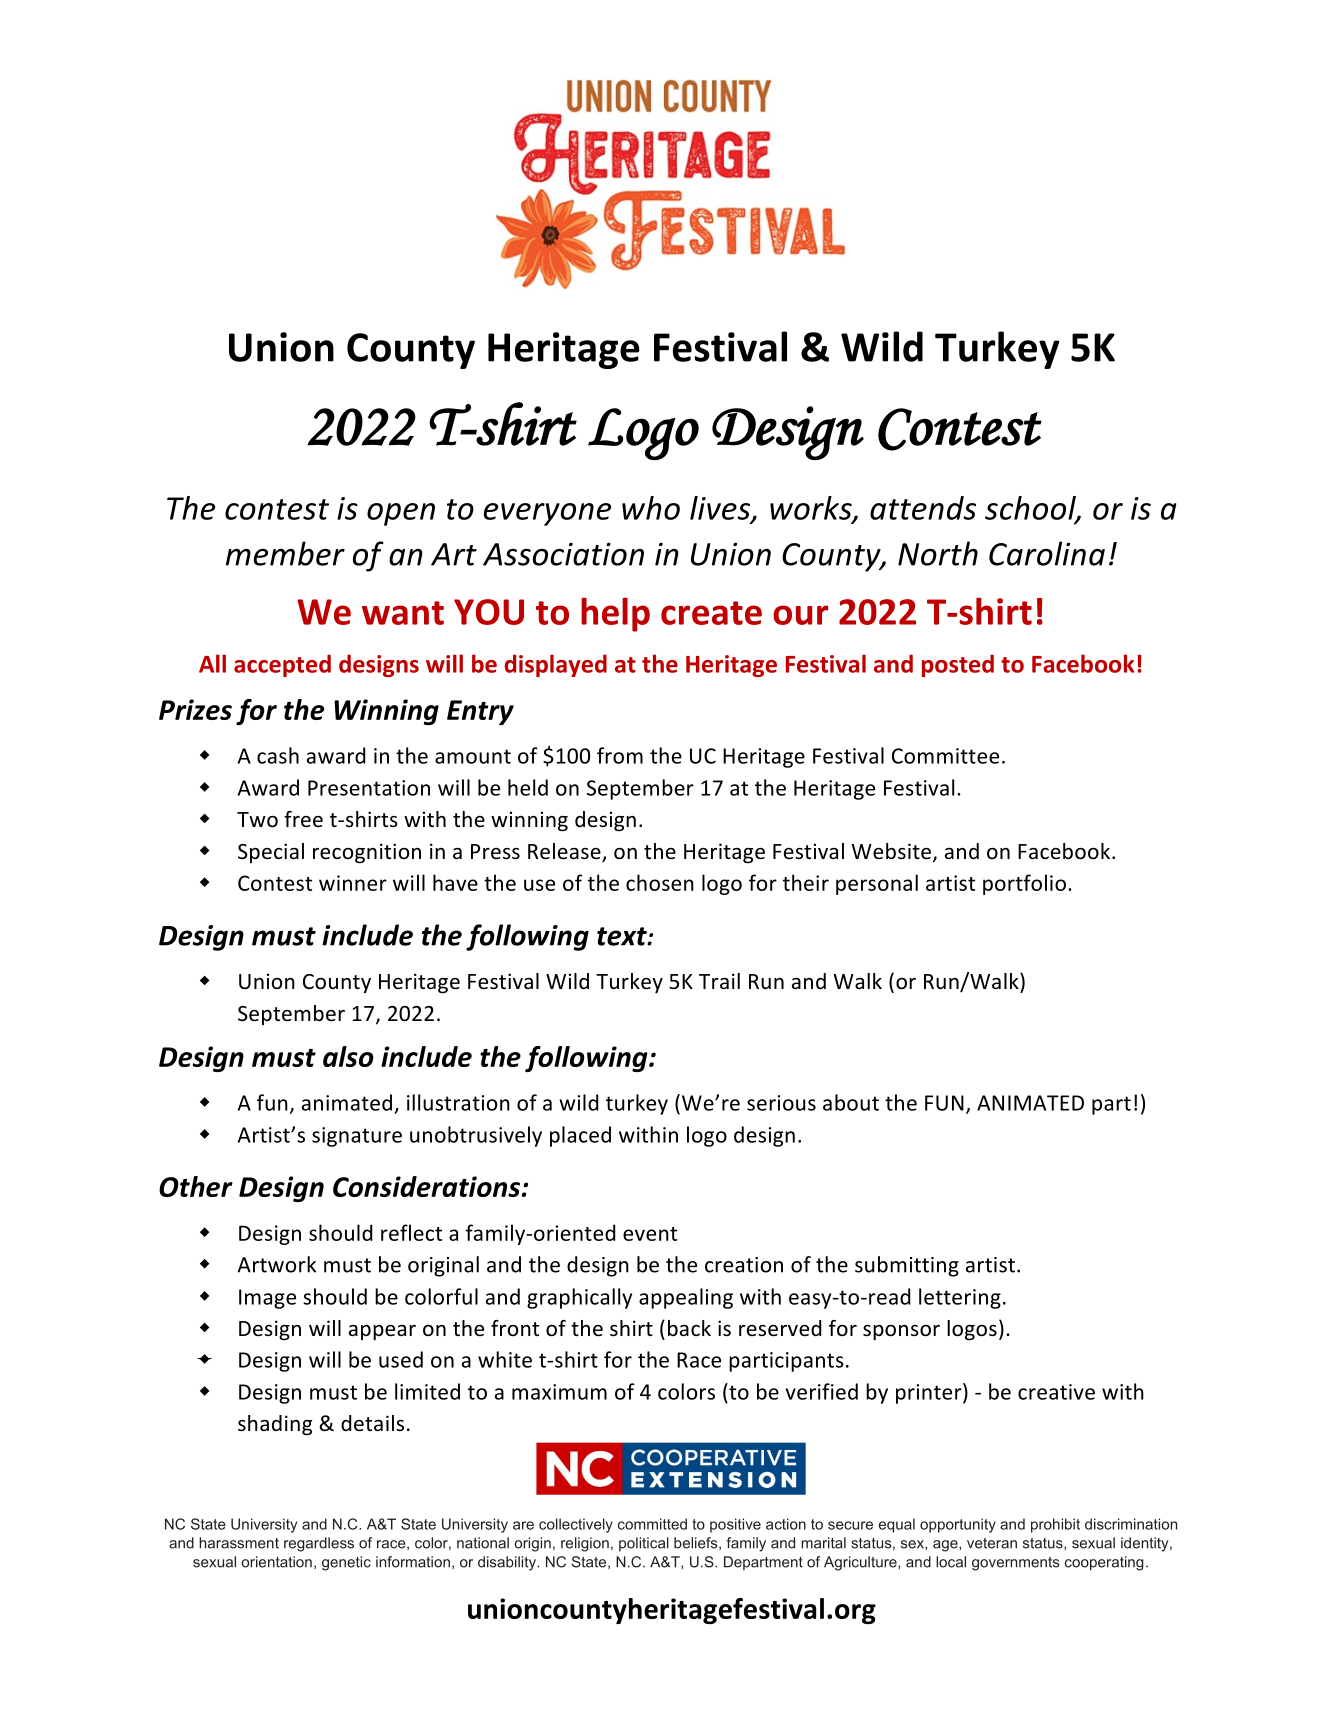  I want to click on member, so click(285, 553).
